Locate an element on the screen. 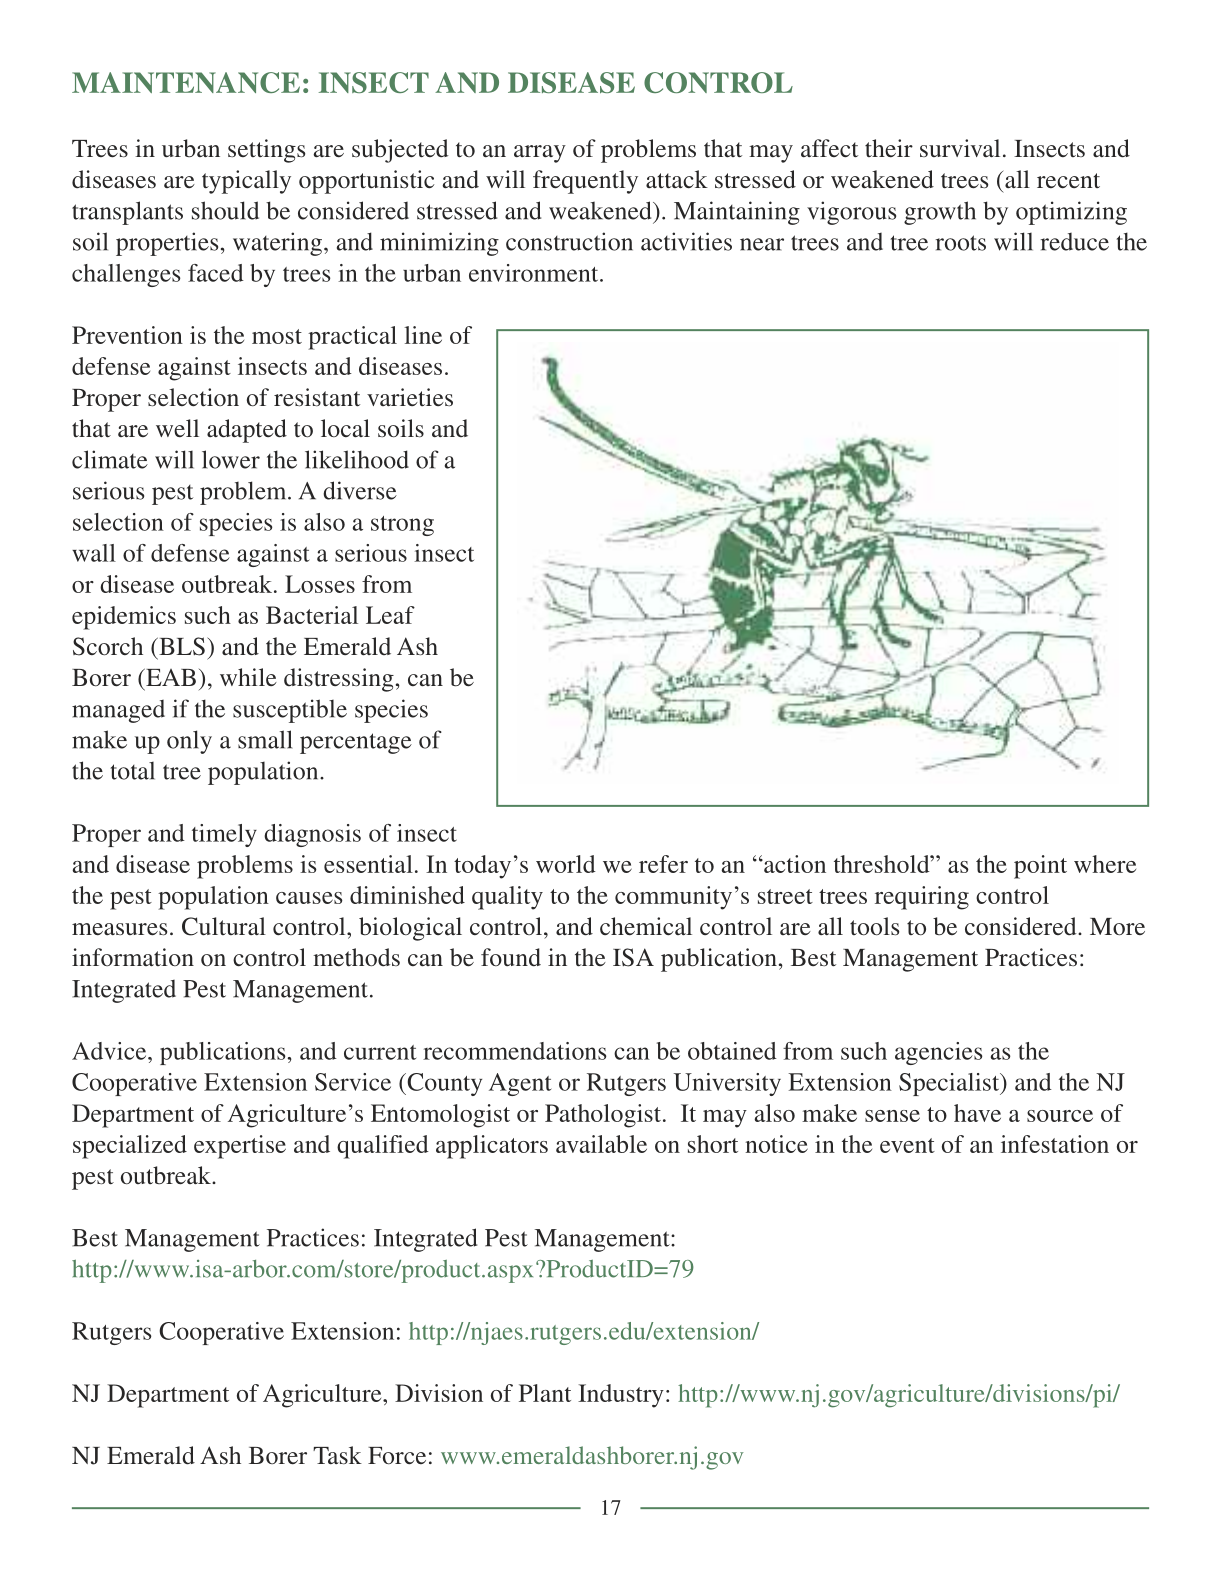 The image size is (1221, 1580). Cultural is located at coordinates (224, 926).
